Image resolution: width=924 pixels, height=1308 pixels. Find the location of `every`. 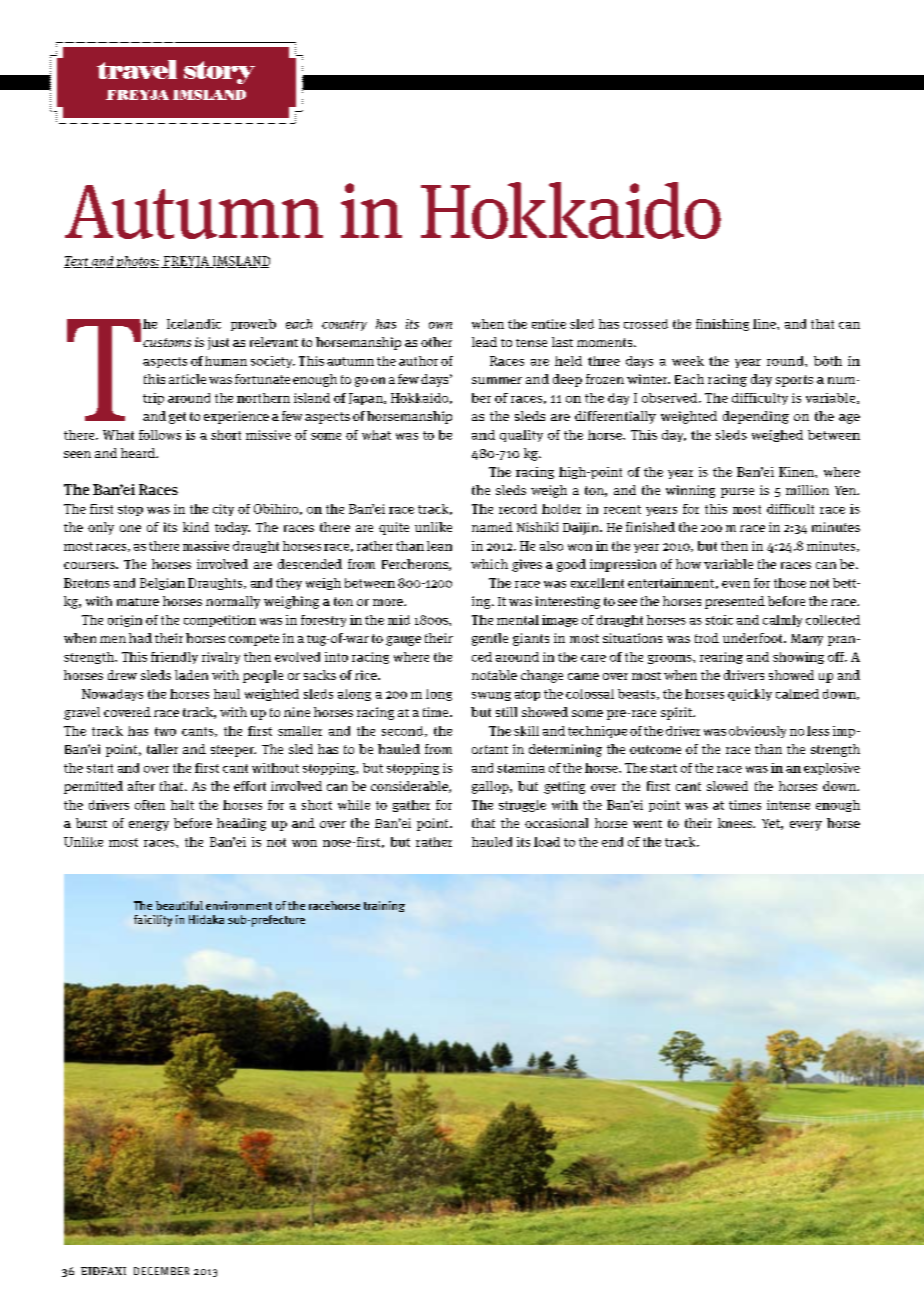

every is located at coordinates (806, 826).
